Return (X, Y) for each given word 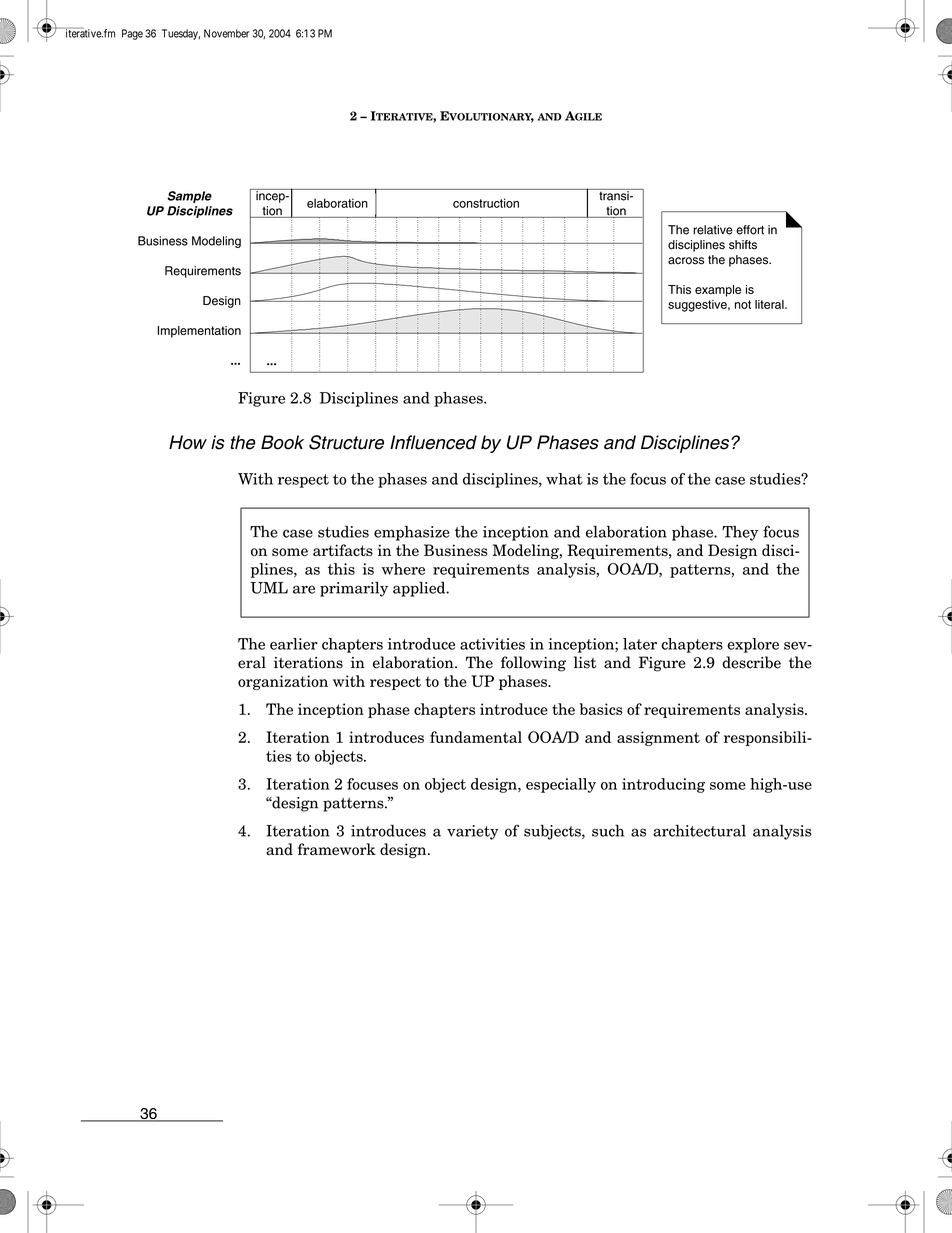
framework (337, 849)
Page (132, 34)
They (740, 533)
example (718, 291)
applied (420, 589)
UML (269, 588)
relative (713, 230)
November (227, 33)
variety (473, 832)
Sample (189, 197)
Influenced (433, 442)
